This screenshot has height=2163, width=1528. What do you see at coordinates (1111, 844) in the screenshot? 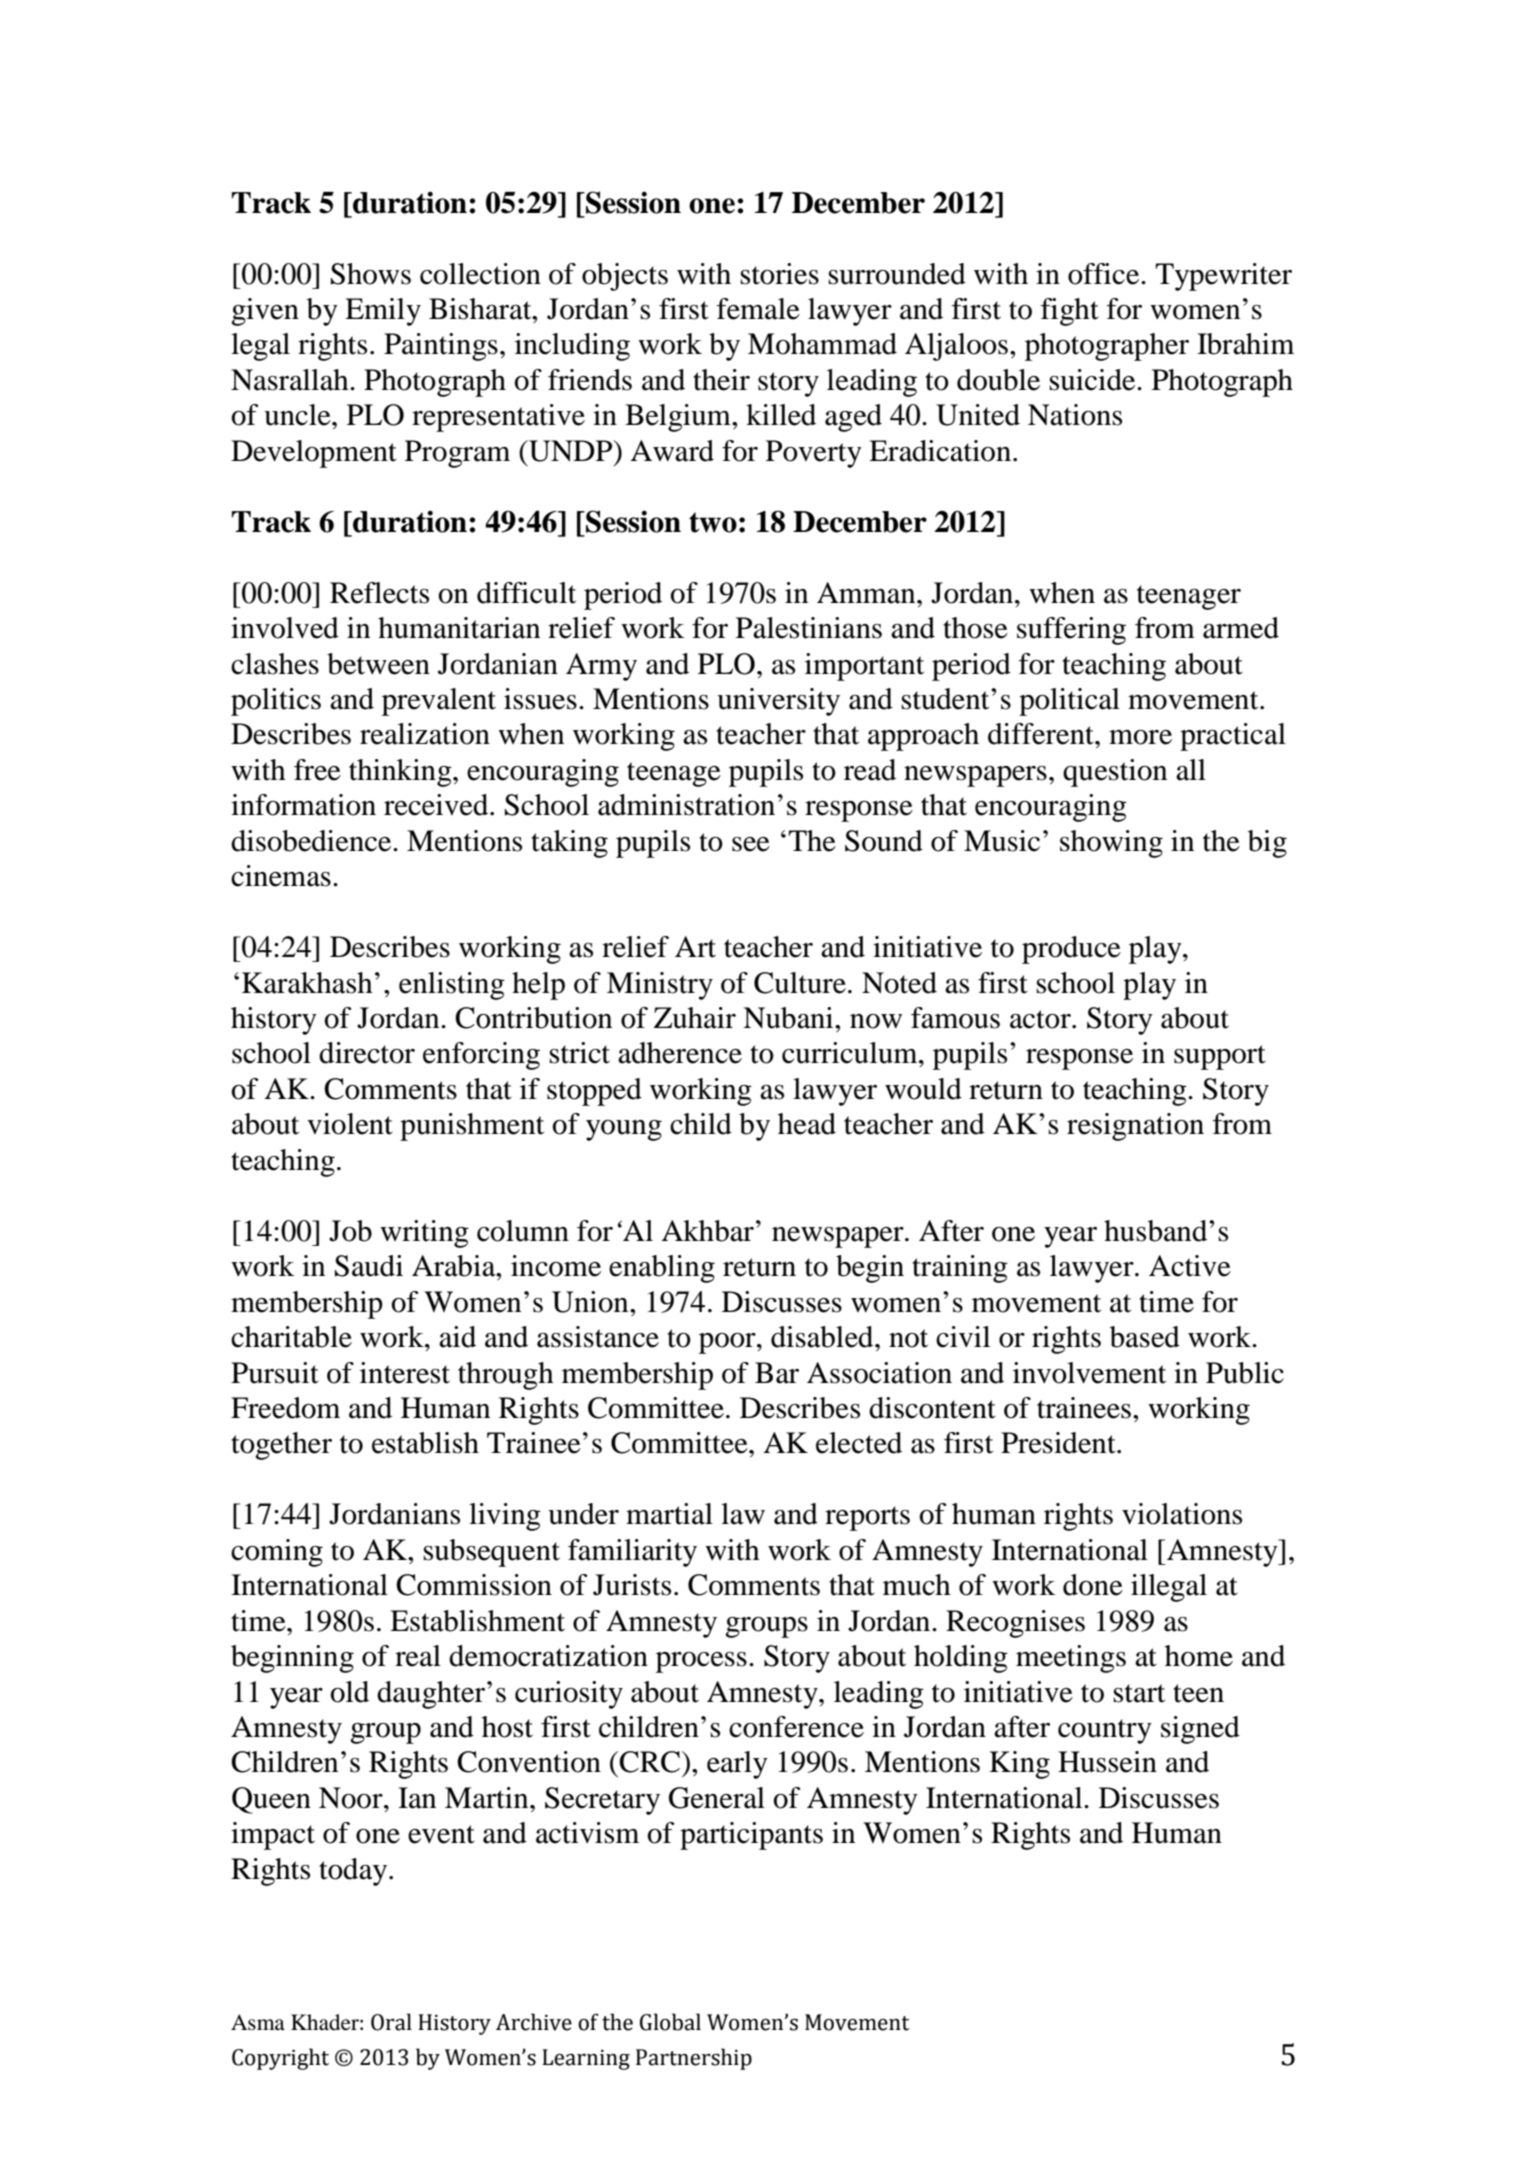
I see `showing` at bounding box center [1111, 844].
